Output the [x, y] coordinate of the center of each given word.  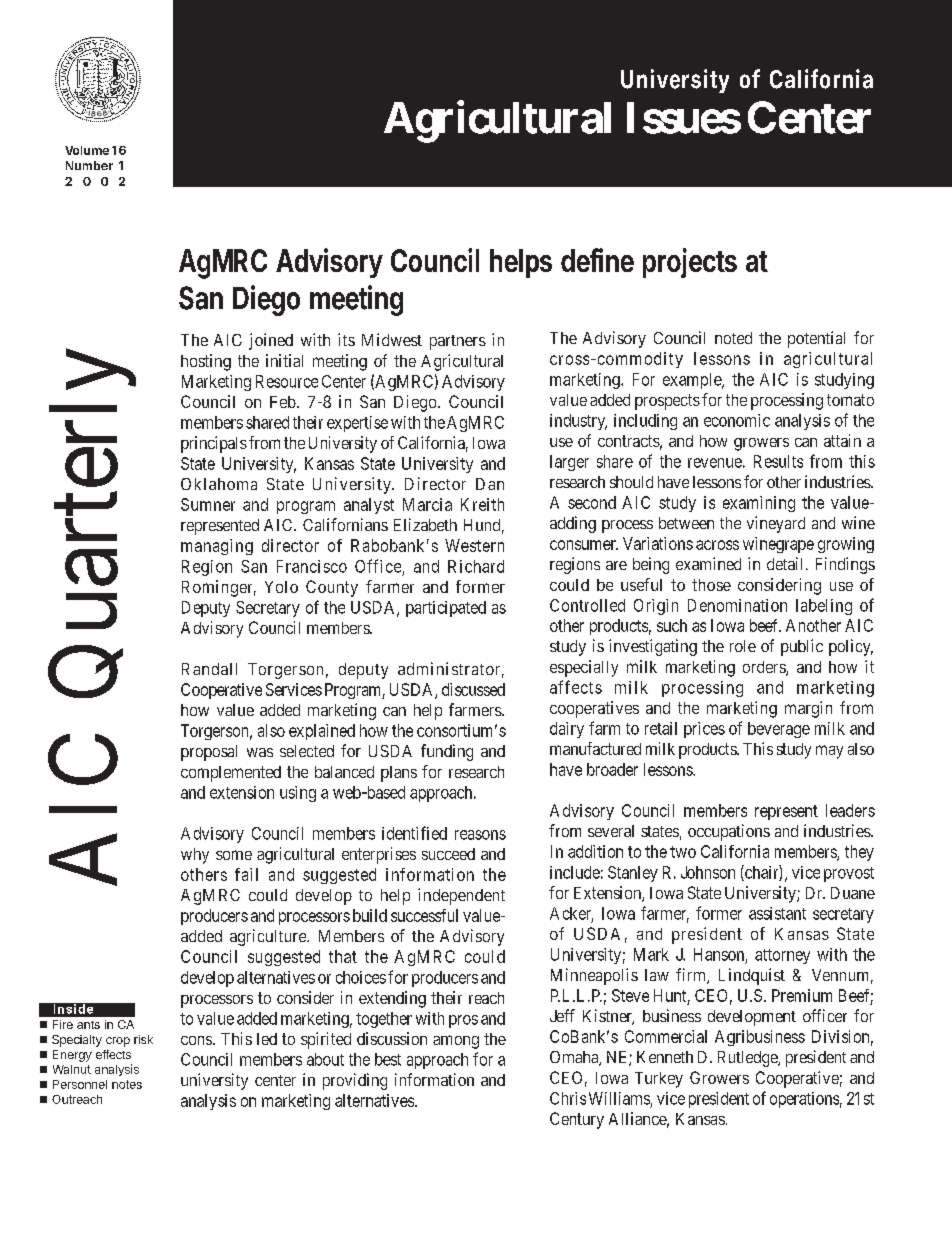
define [597, 260]
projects [690, 263]
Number [89, 165]
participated [446, 609]
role [743, 646]
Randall [209, 669]
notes [127, 1084]
